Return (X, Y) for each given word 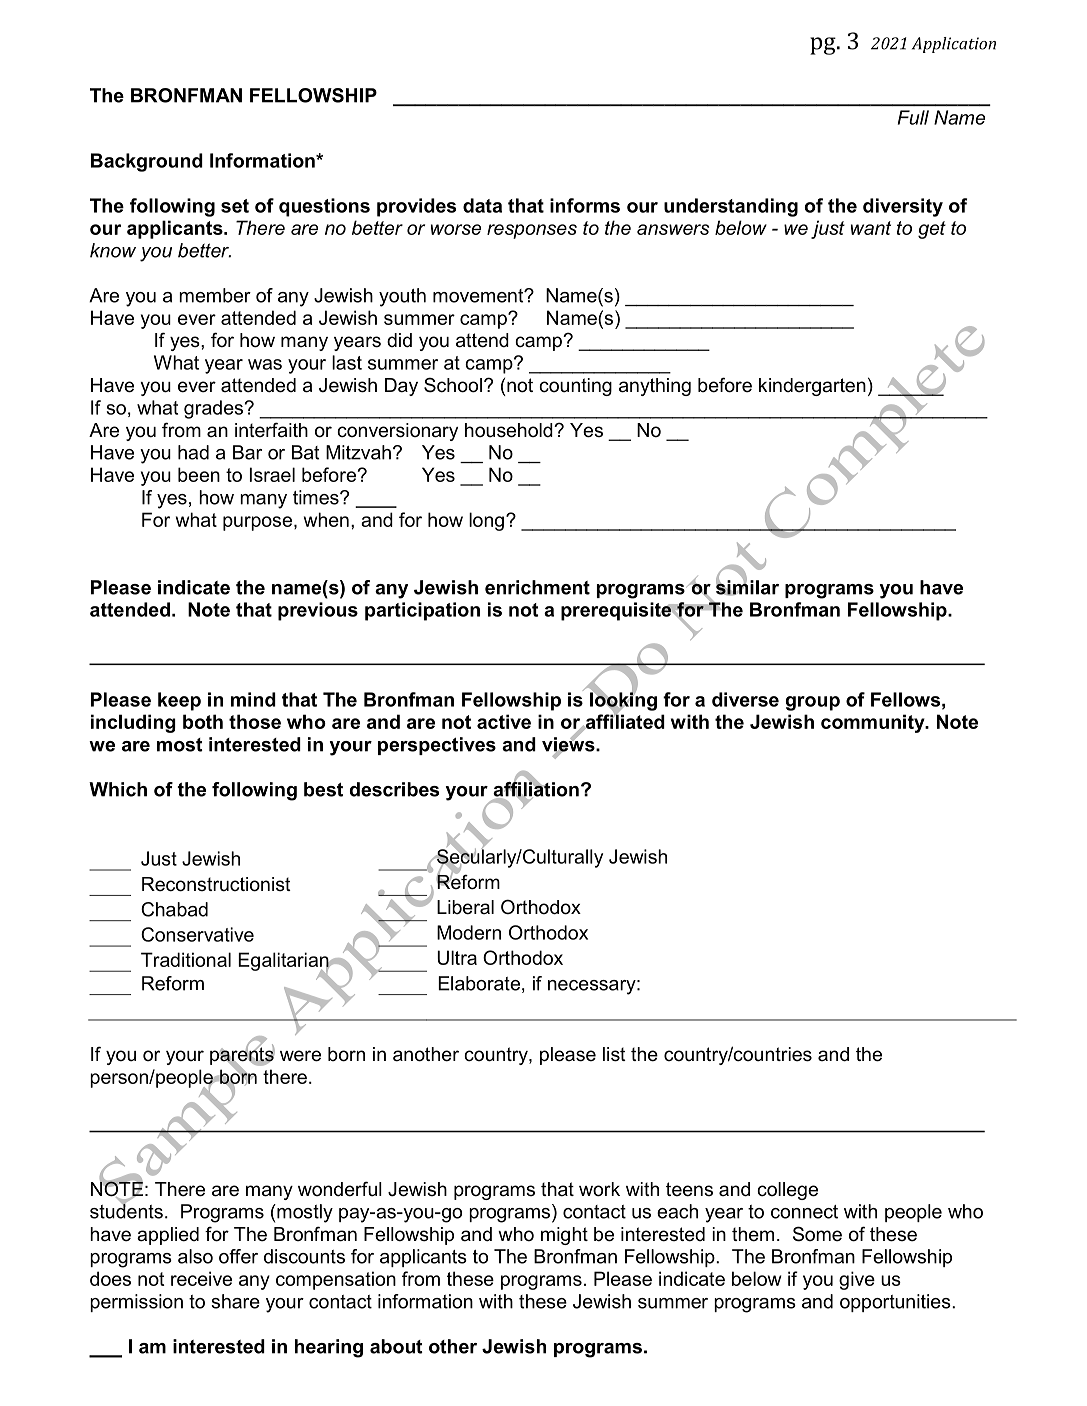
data (482, 205)
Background (147, 162)
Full (913, 117)
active (504, 721)
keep (179, 701)
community (874, 723)
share (235, 1301)
